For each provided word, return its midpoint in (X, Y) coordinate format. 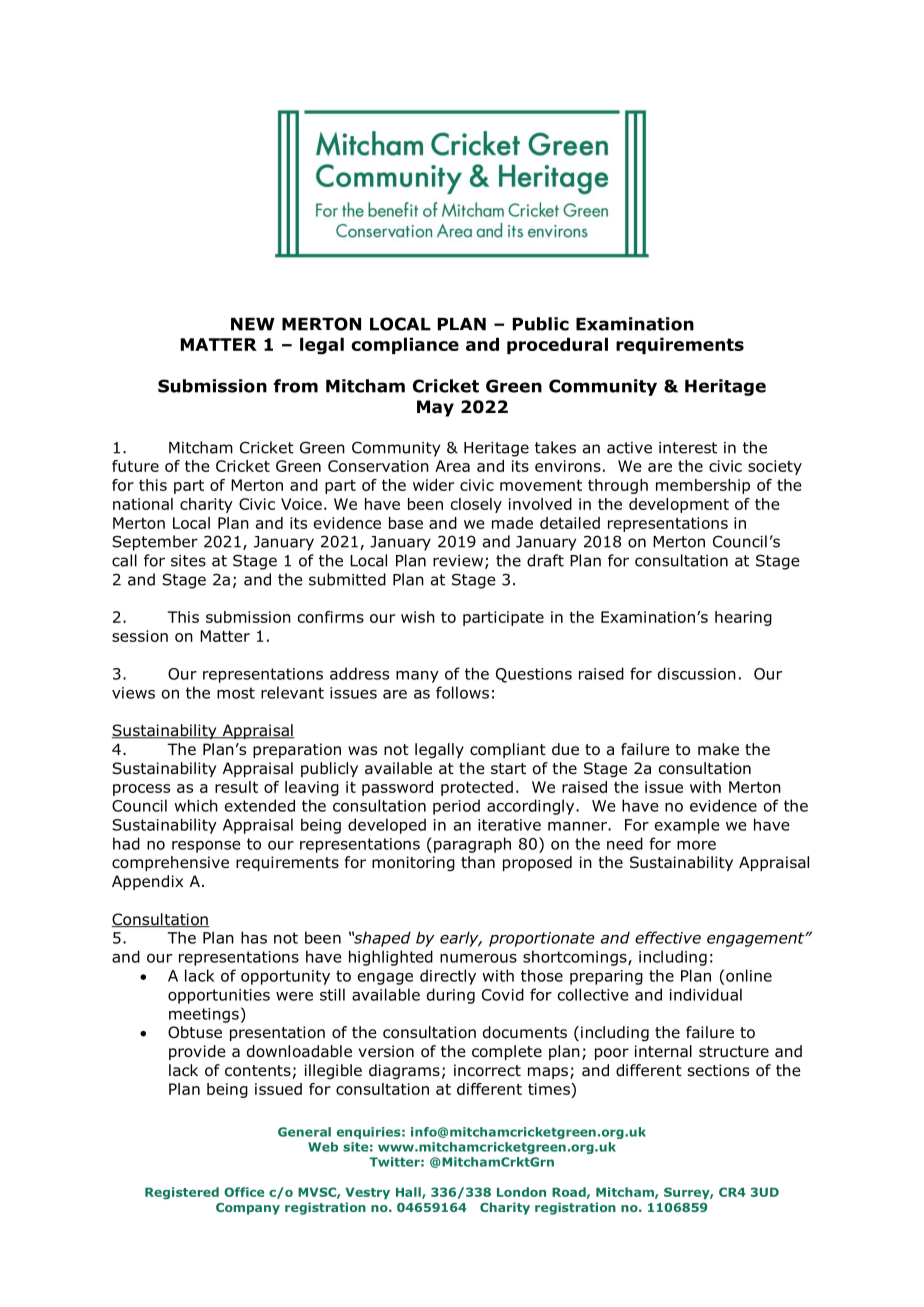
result (236, 787)
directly (448, 977)
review (459, 562)
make (718, 749)
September (155, 543)
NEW (253, 324)
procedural (557, 345)
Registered (182, 1193)
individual (706, 994)
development (679, 505)
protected (477, 788)
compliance (405, 345)
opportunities (219, 996)
